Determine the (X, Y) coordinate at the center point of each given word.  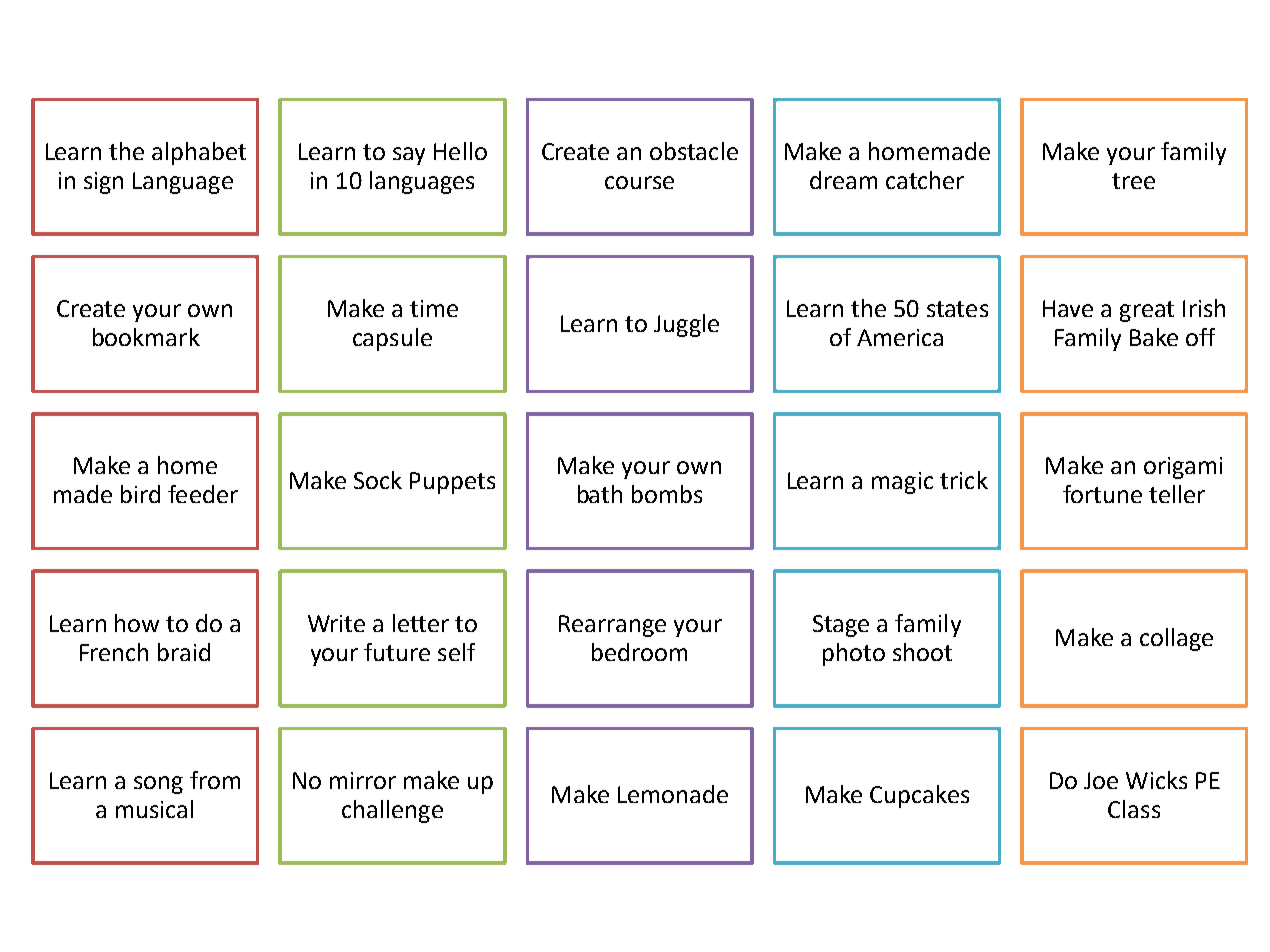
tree (1133, 181)
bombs (667, 494)
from (215, 780)
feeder (203, 494)
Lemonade (673, 794)
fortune (1102, 494)
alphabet (199, 153)
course (639, 182)
